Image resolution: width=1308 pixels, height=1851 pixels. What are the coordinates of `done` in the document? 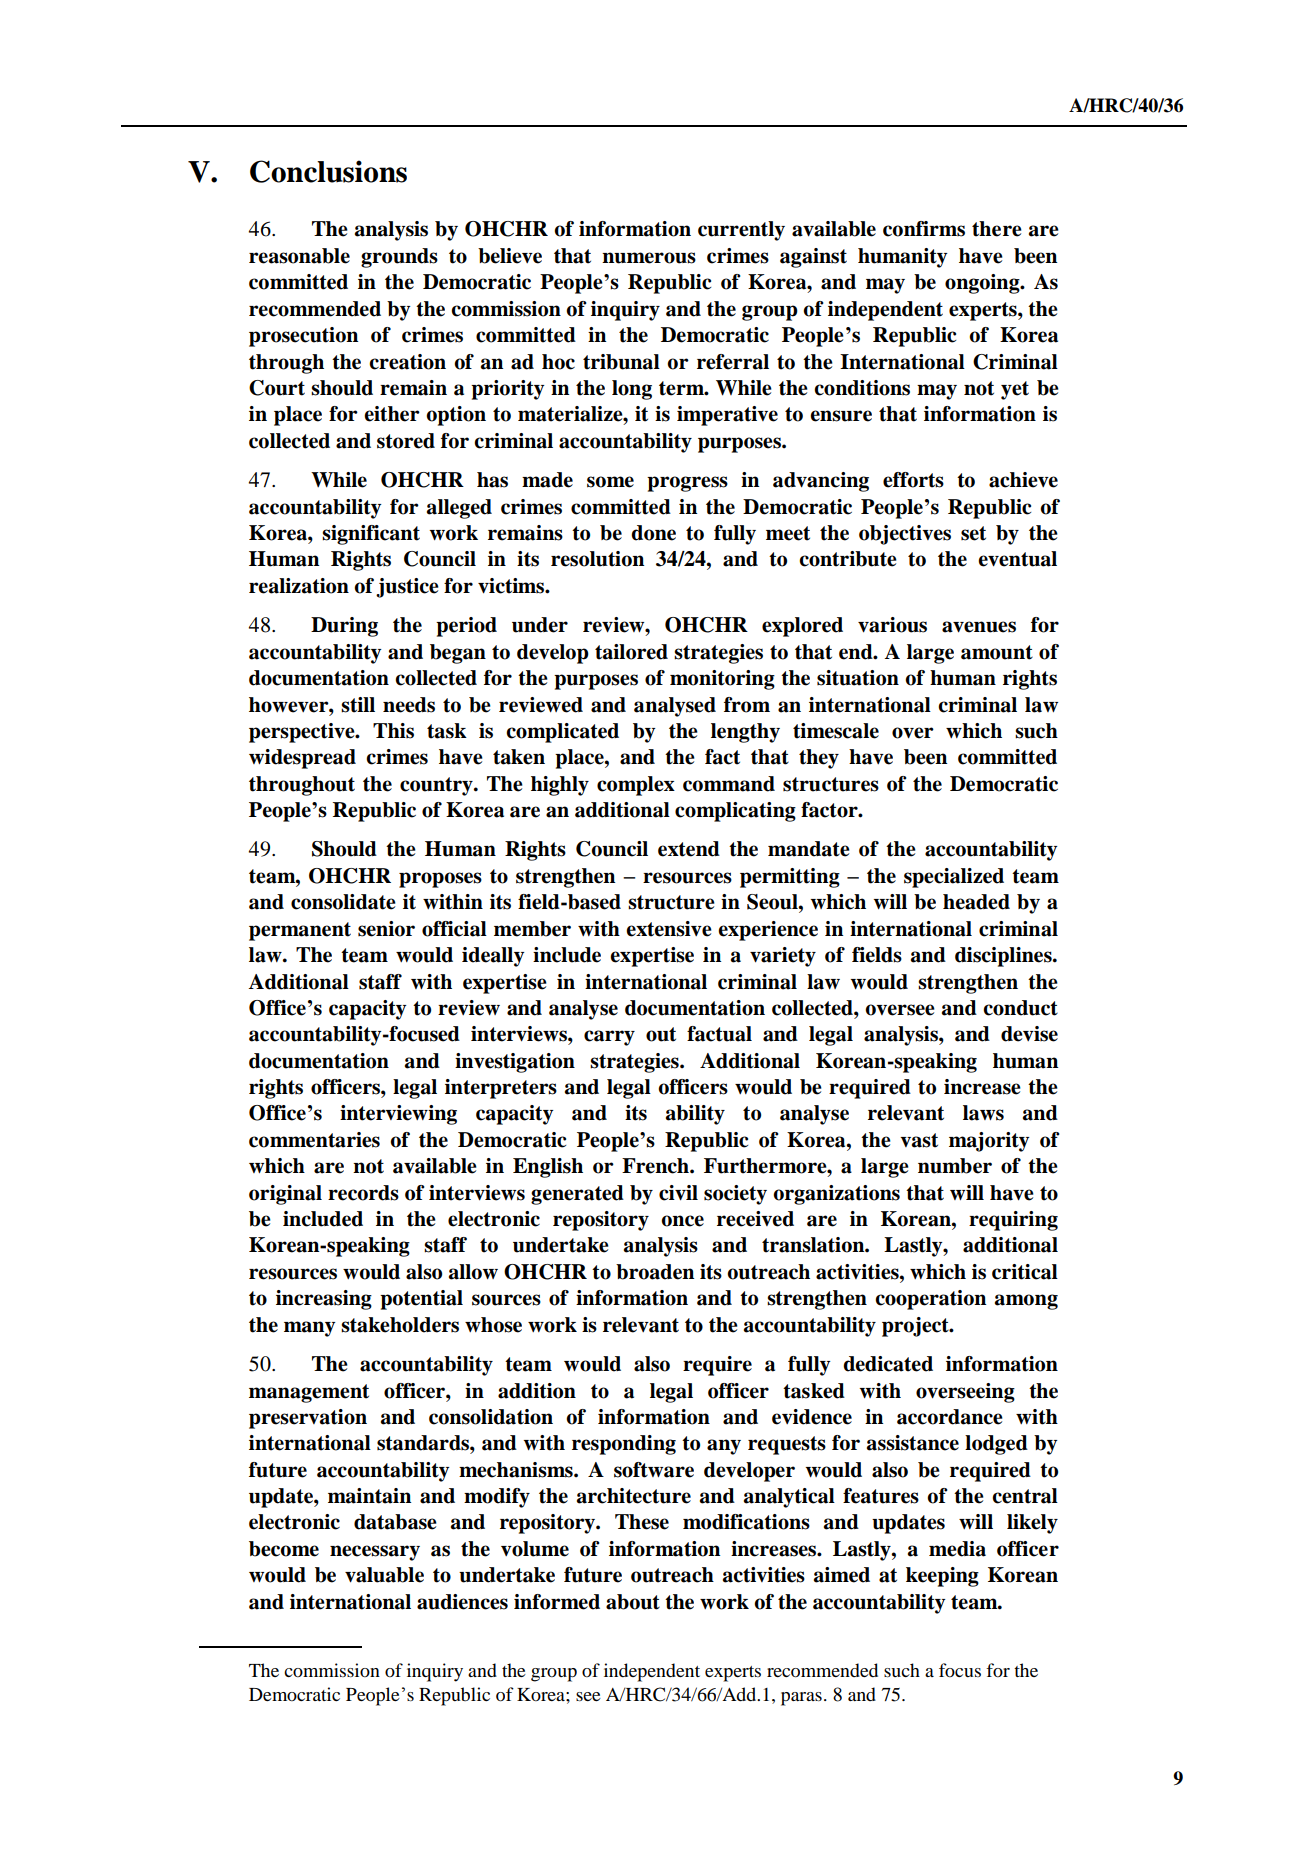 It's located at (653, 533).
